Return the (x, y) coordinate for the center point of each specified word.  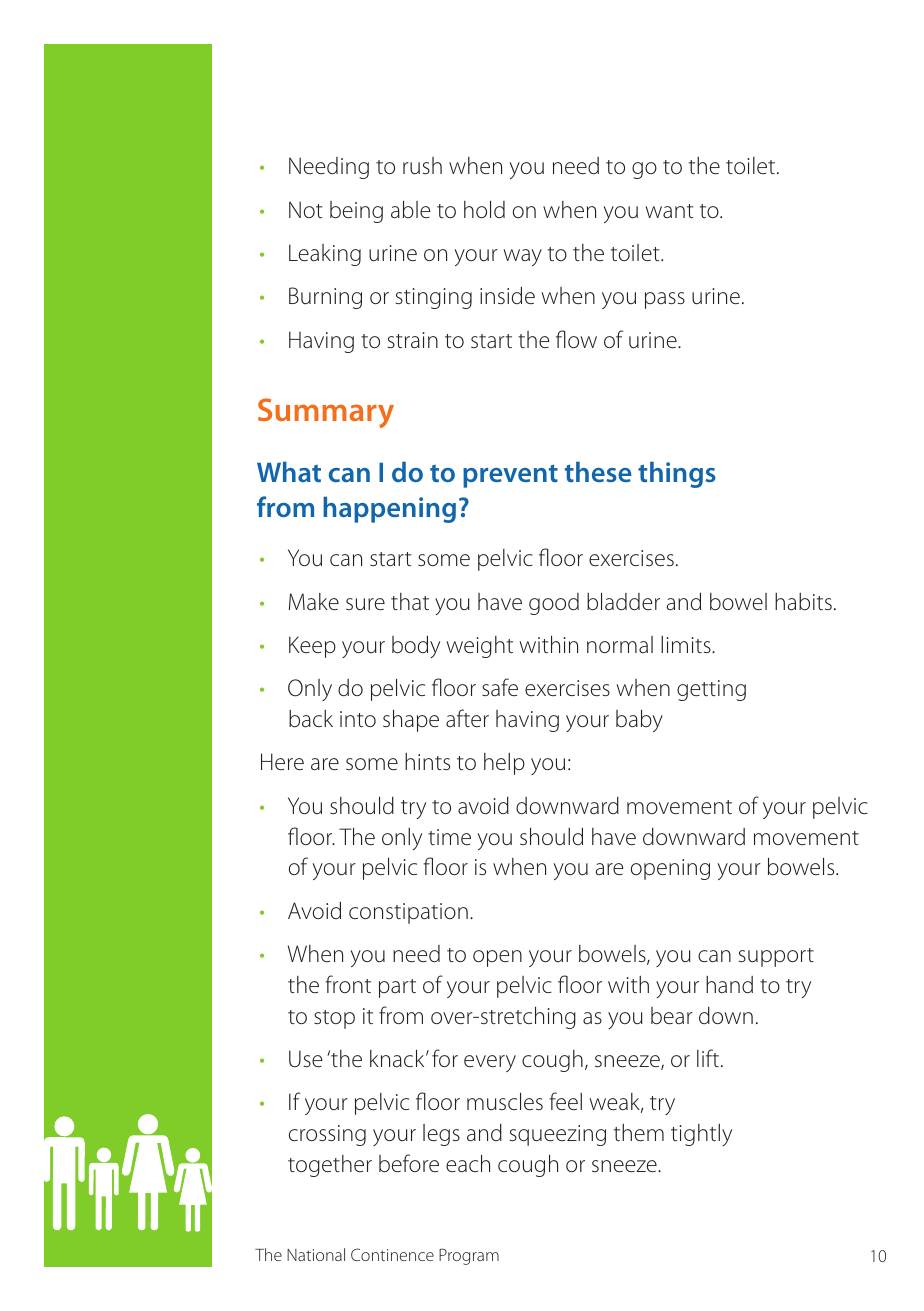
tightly (701, 1135)
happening (389, 509)
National (316, 1254)
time (449, 837)
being (356, 212)
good (554, 604)
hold (484, 210)
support (776, 957)
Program (469, 1256)
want (669, 211)
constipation (408, 913)
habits (803, 602)
